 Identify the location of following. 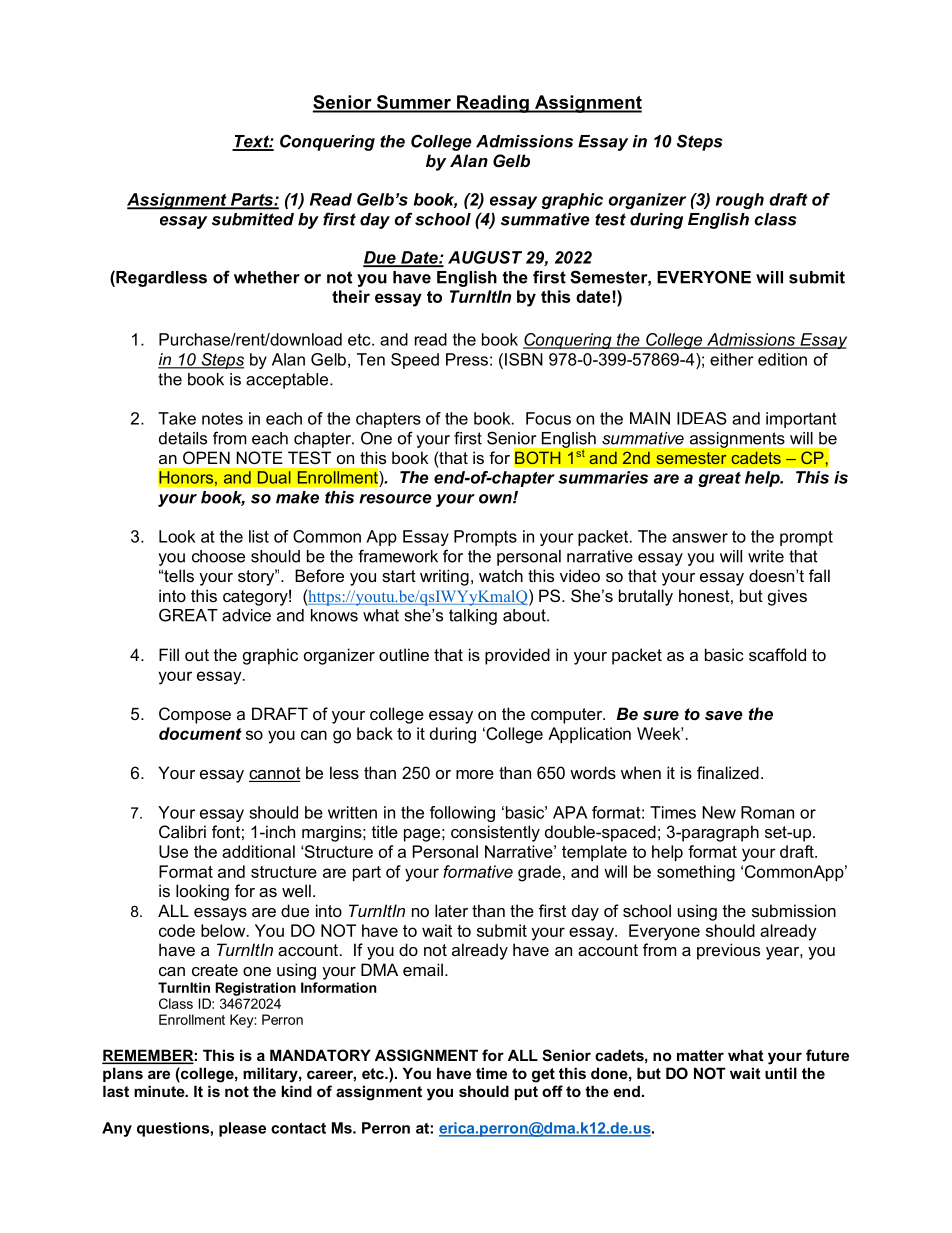
(462, 814).
